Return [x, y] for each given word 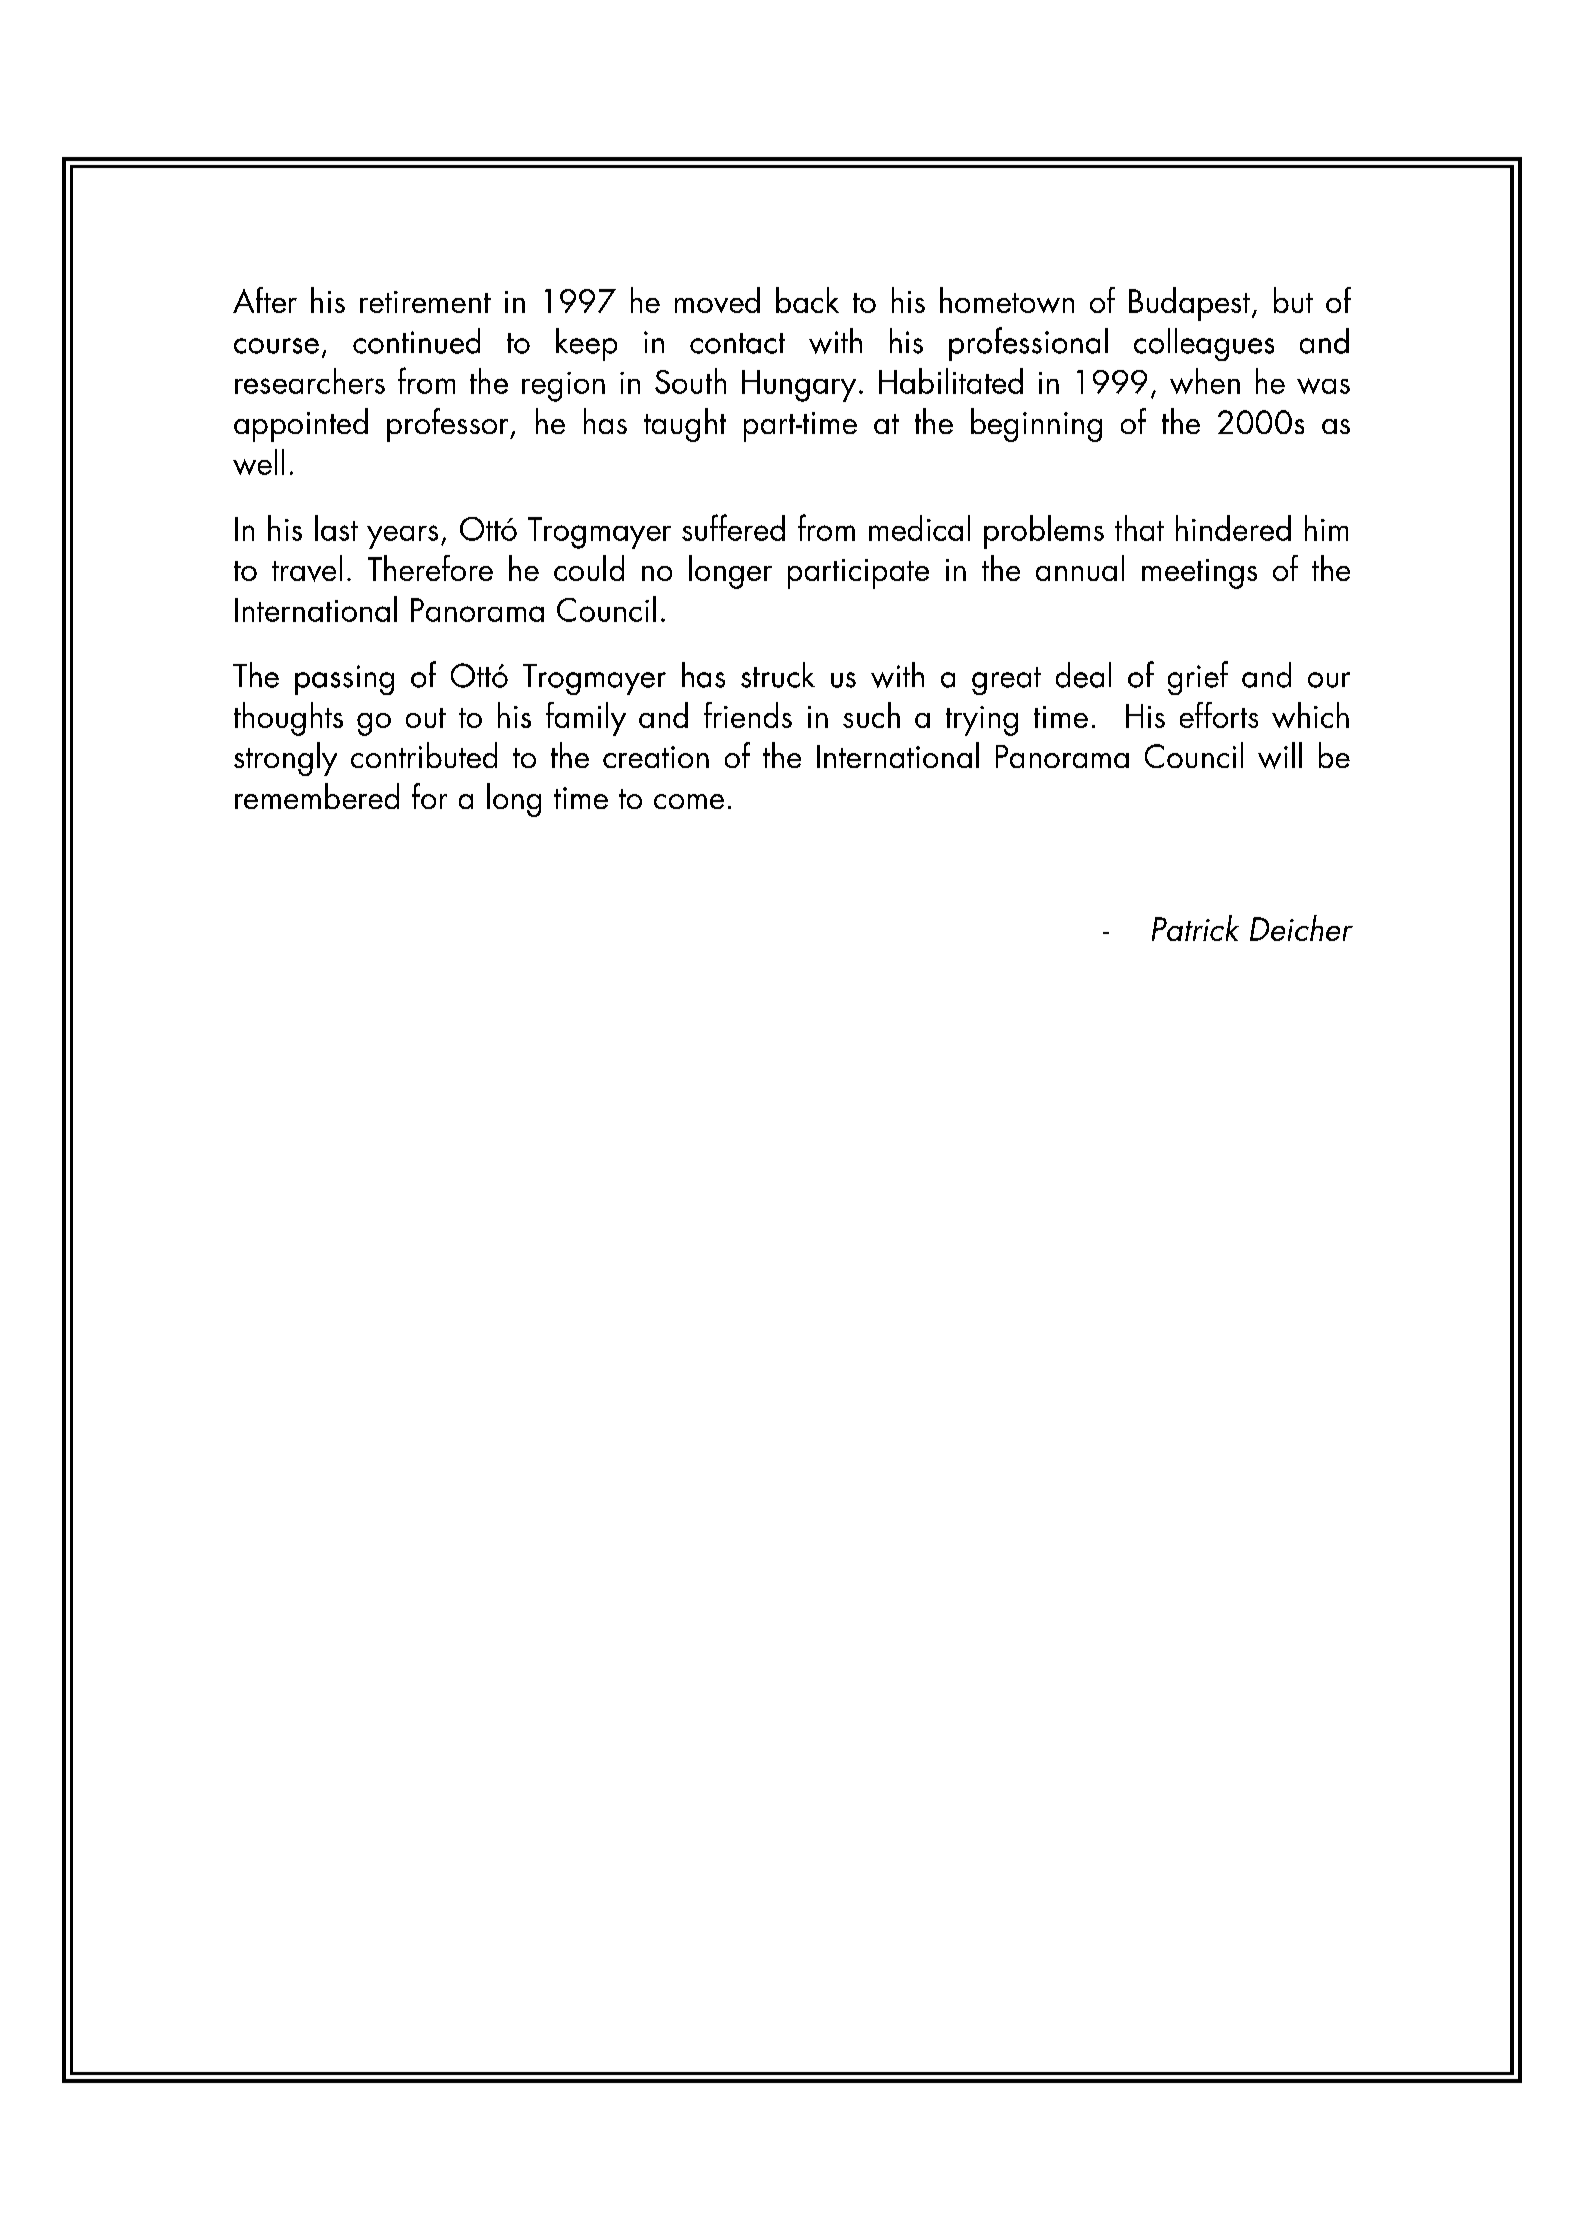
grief [1198, 678]
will [1280, 755]
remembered [317, 796]
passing [344, 680]
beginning [1036, 425]
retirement [425, 302]
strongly [285, 759]
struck [778, 675]
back [807, 300]
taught [685, 425]
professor [449, 425]
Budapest [1189, 304]
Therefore [430, 568]
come [689, 801]
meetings [1199, 574]
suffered [733, 527]
